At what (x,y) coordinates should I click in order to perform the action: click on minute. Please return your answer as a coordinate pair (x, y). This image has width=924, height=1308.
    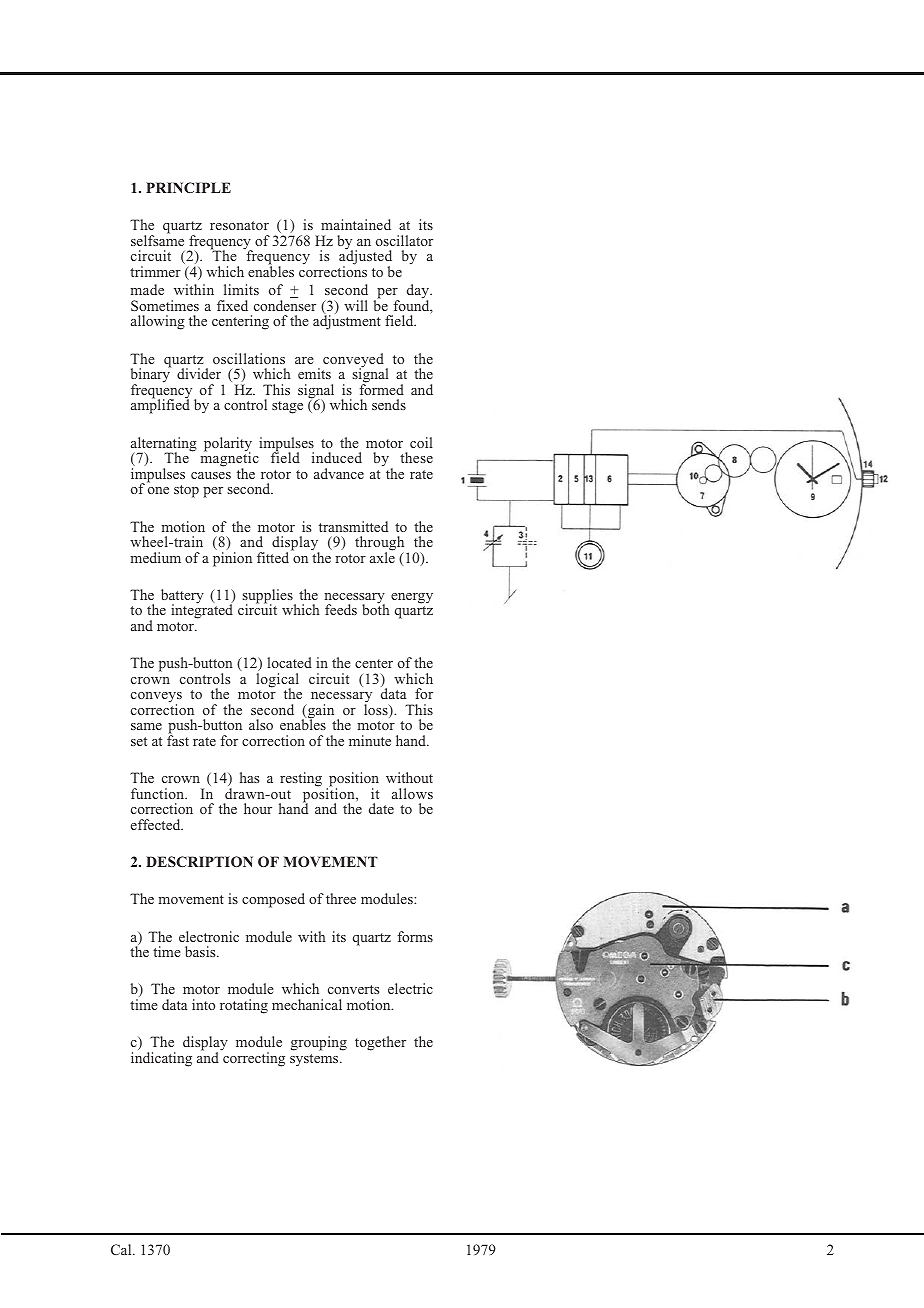
    Looking at the image, I should click on (370, 740).
